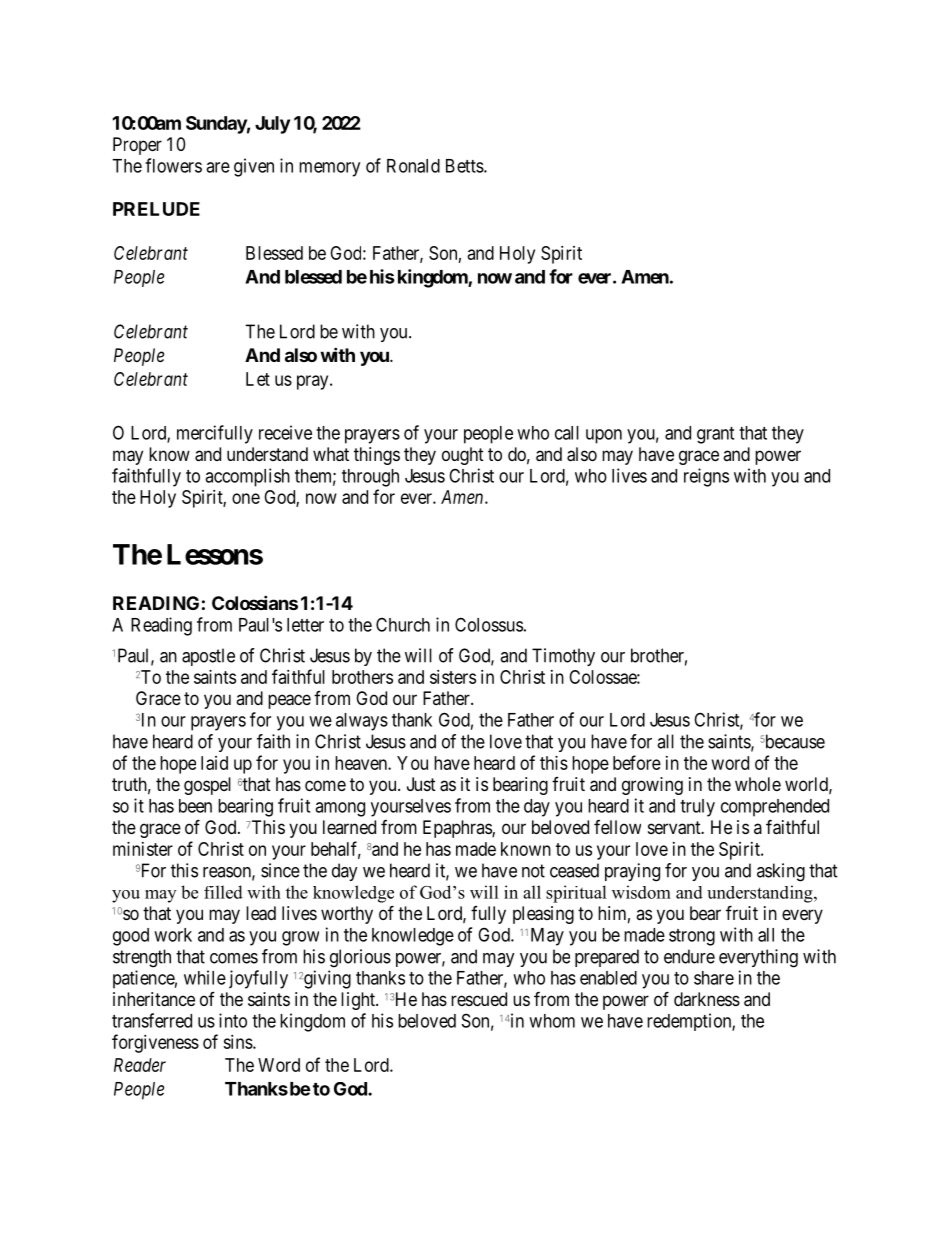 This page has width=952, height=1233. I want to click on apostle, so click(208, 657).
